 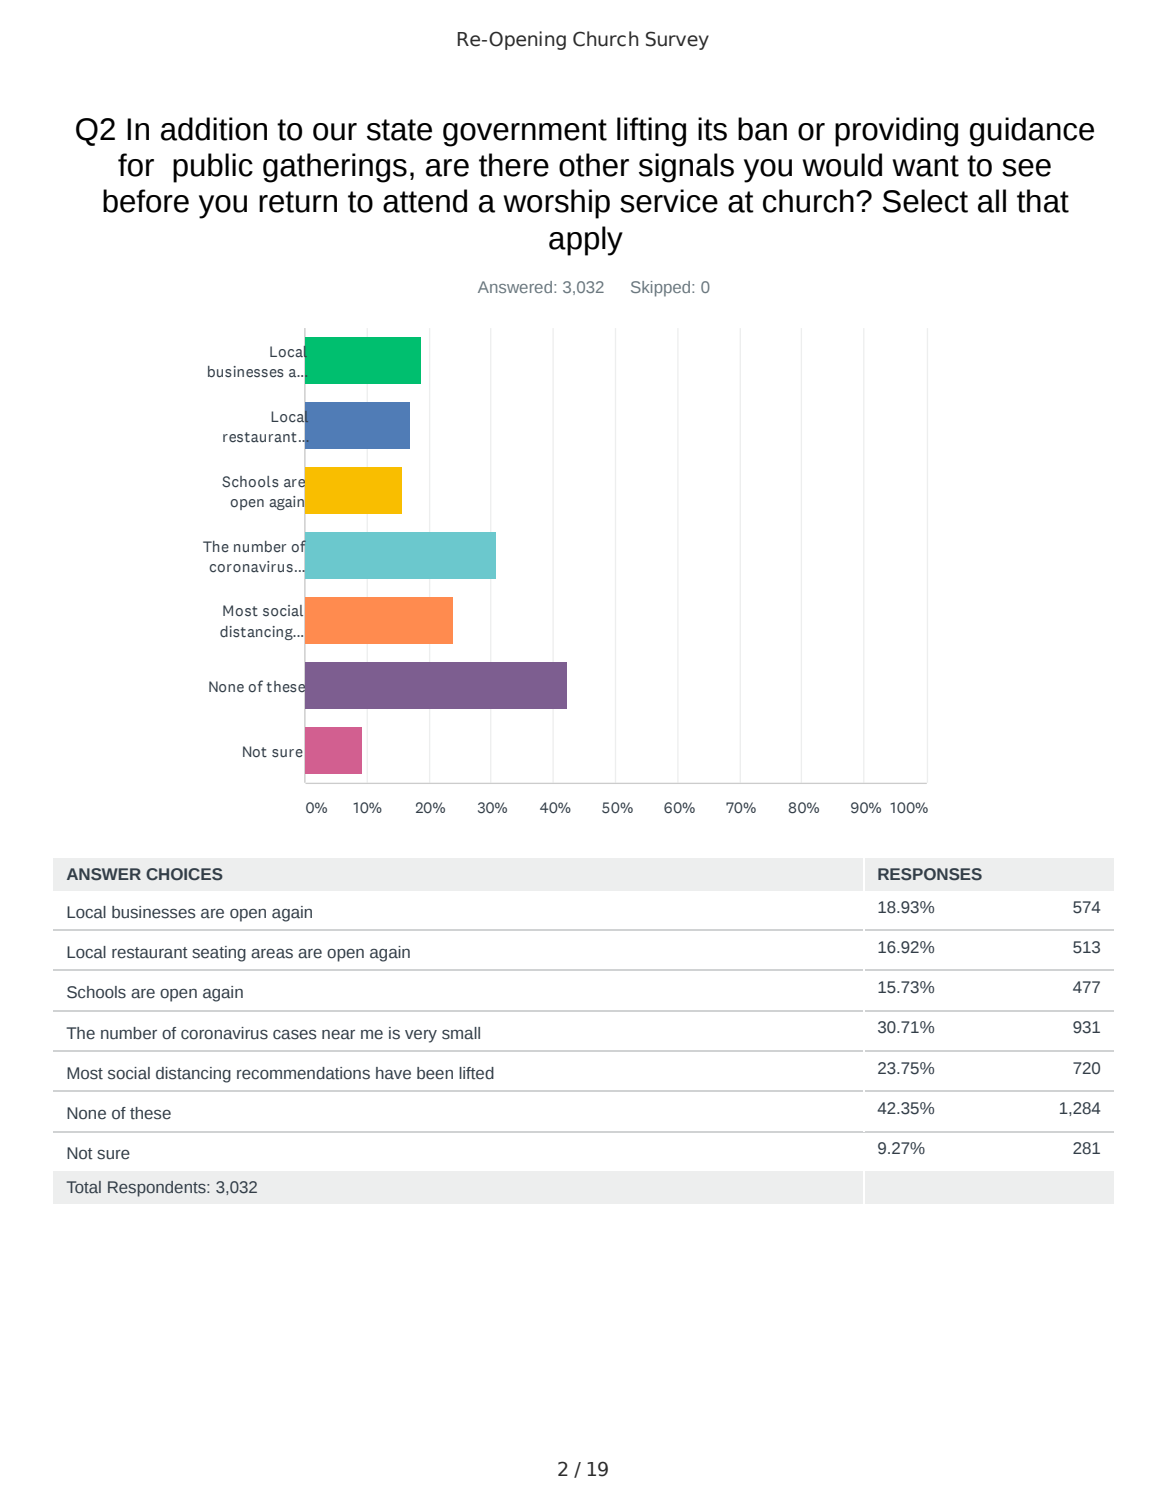 What do you see at coordinates (421, 1036) in the image?
I see `very` at bounding box center [421, 1036].
